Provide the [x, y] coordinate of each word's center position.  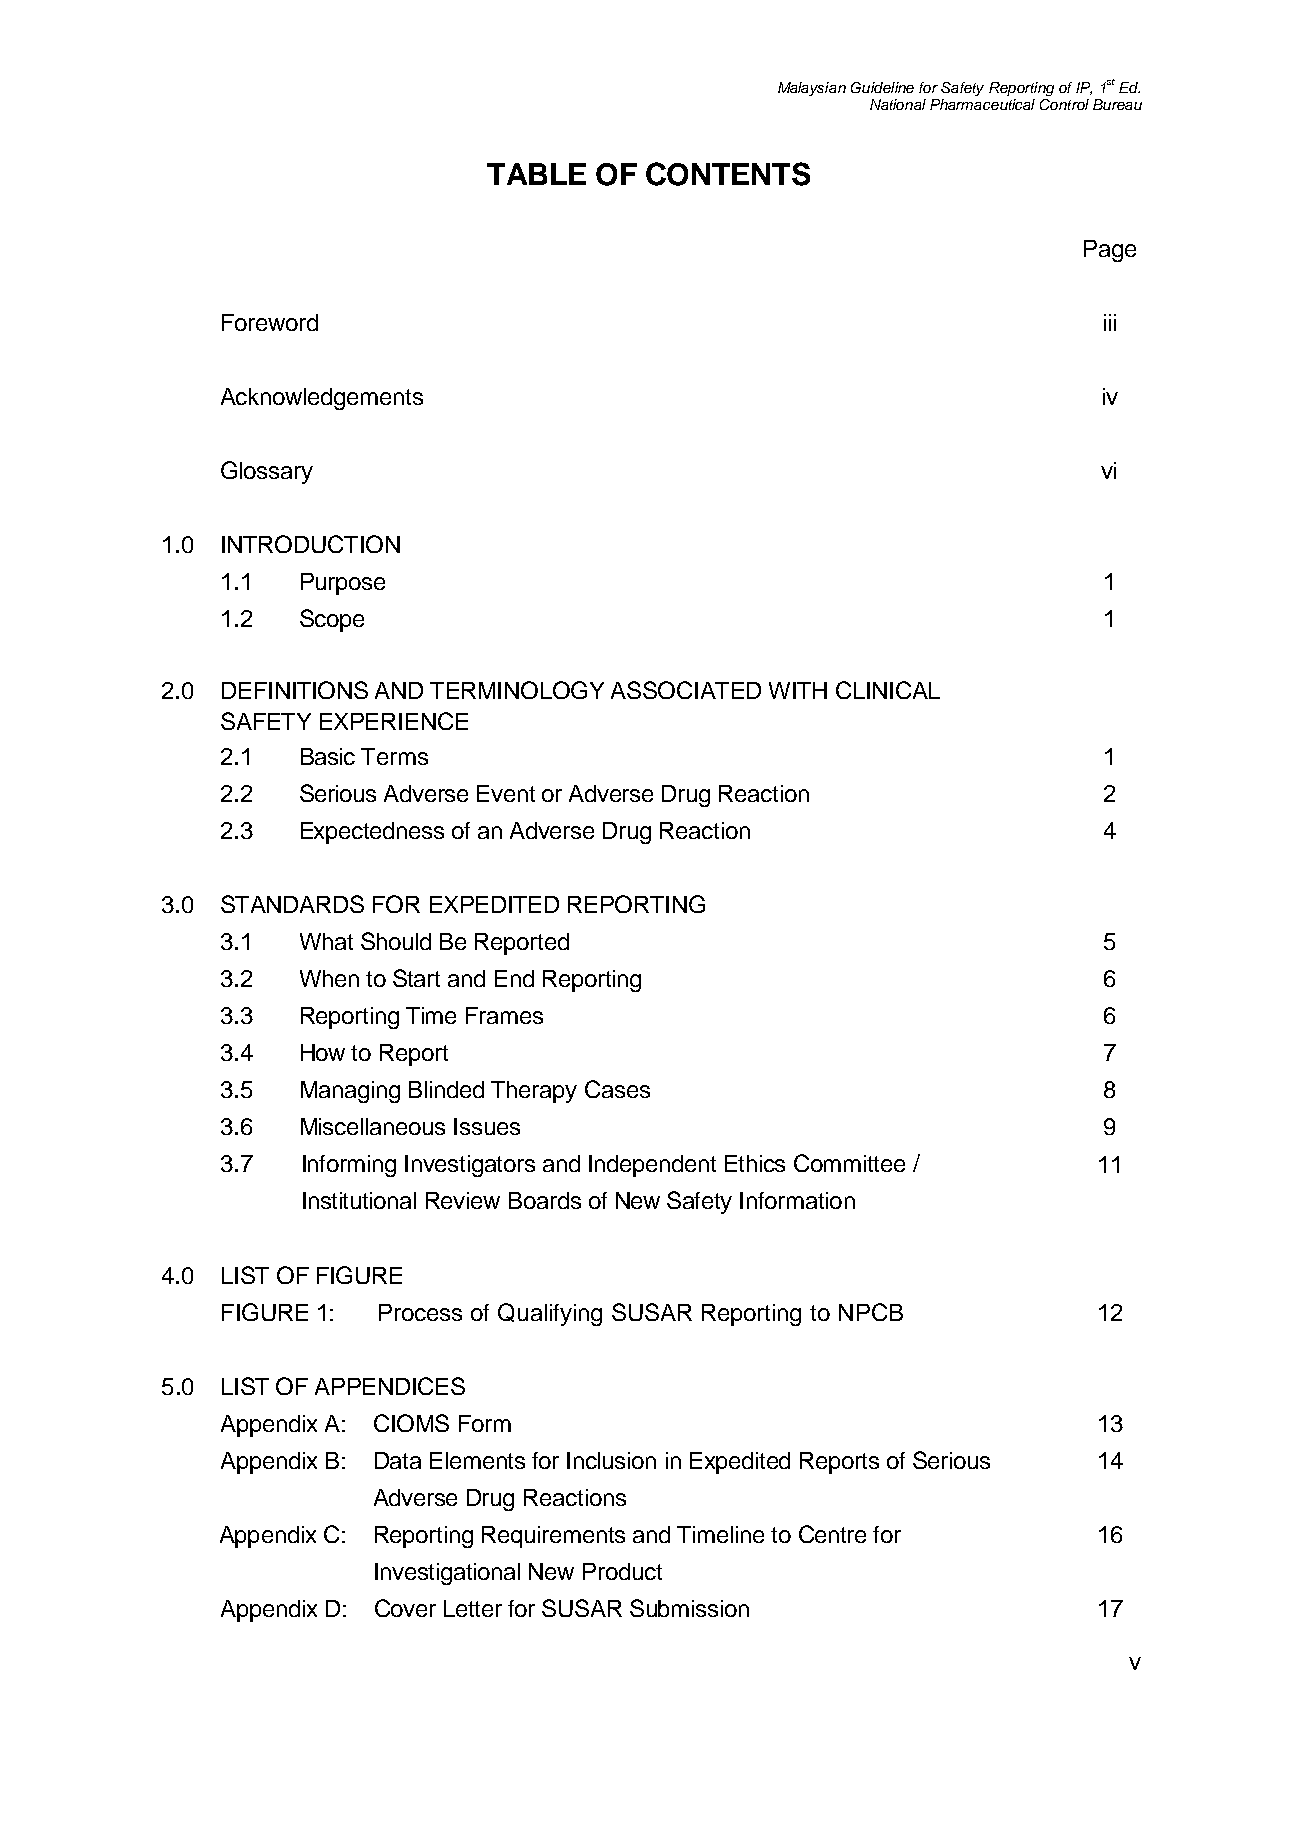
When [329, 978]
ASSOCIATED [686, 690]
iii [1110, 322]
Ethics [755, 1163]
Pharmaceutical [982, 104]
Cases [617, 1089]
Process [420, 1312]
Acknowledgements [322, 399]
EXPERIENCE [394, 721]
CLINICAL [888, 690]
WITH [798, 690]
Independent [652, 1166]
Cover [405, 1608]
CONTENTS [728, 174]
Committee [849, 1163]
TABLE [536, 174]
